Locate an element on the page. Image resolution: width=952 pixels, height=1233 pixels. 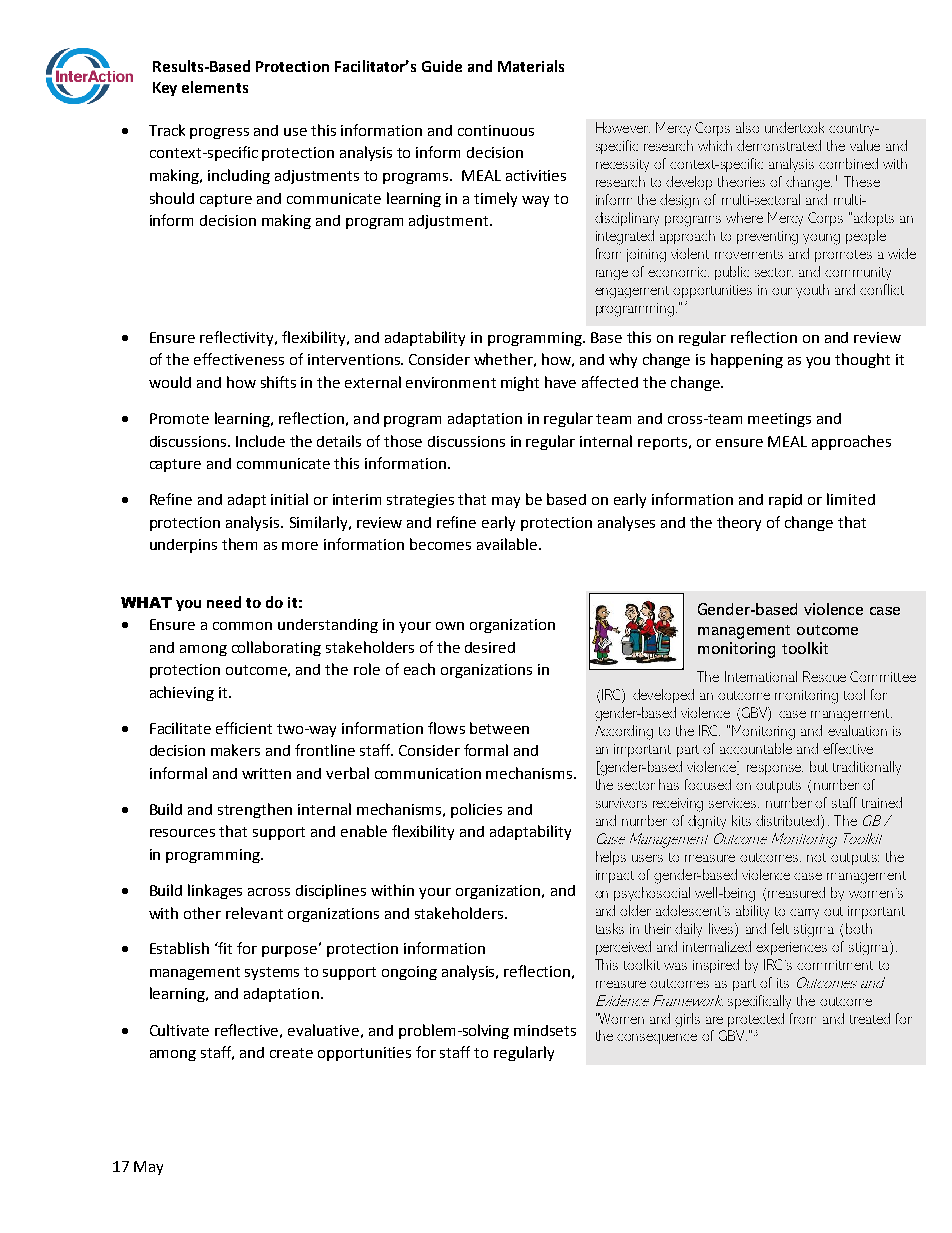
mindsets is located at coordinates (545, 1030).
